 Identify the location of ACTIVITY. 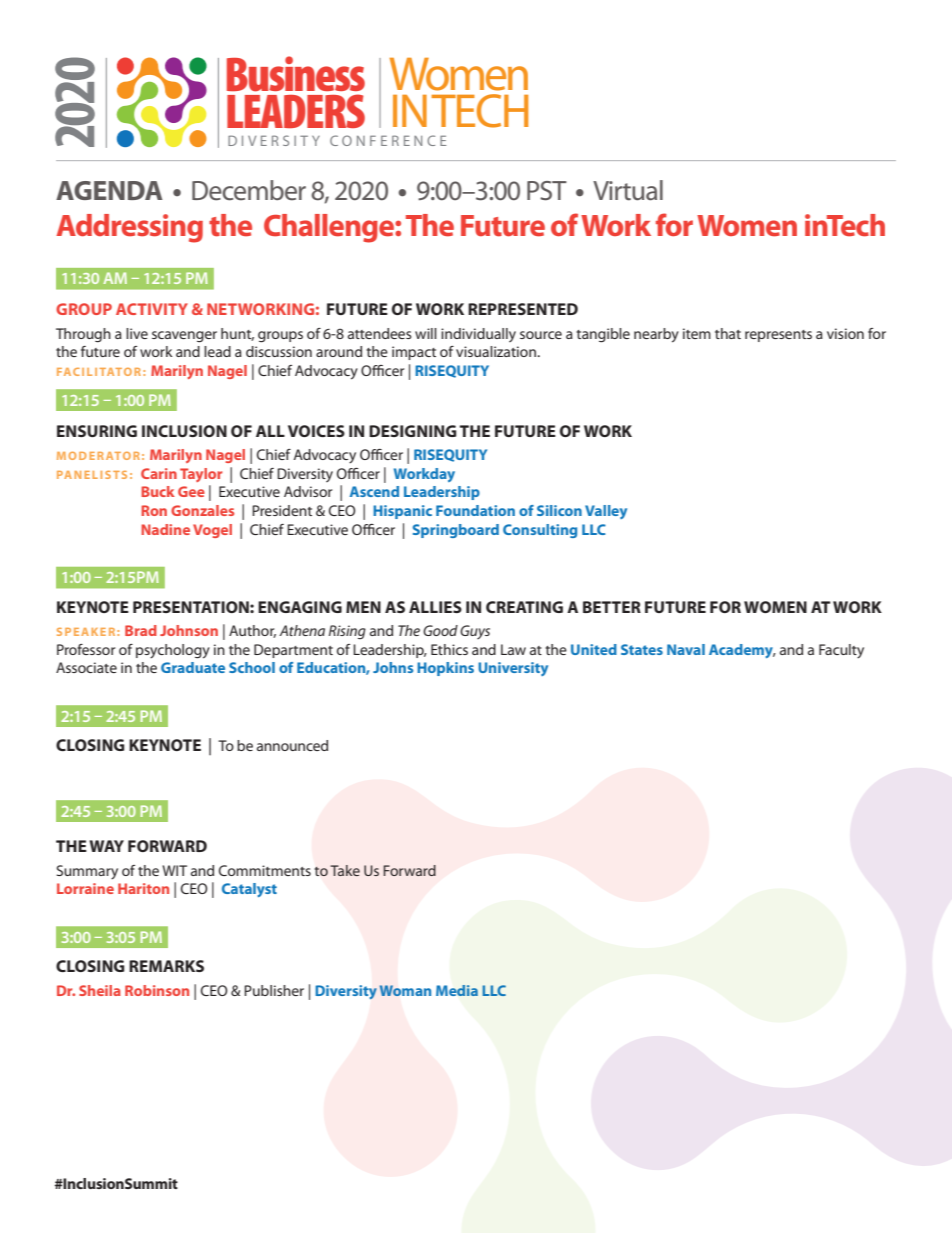
(152, 309).
